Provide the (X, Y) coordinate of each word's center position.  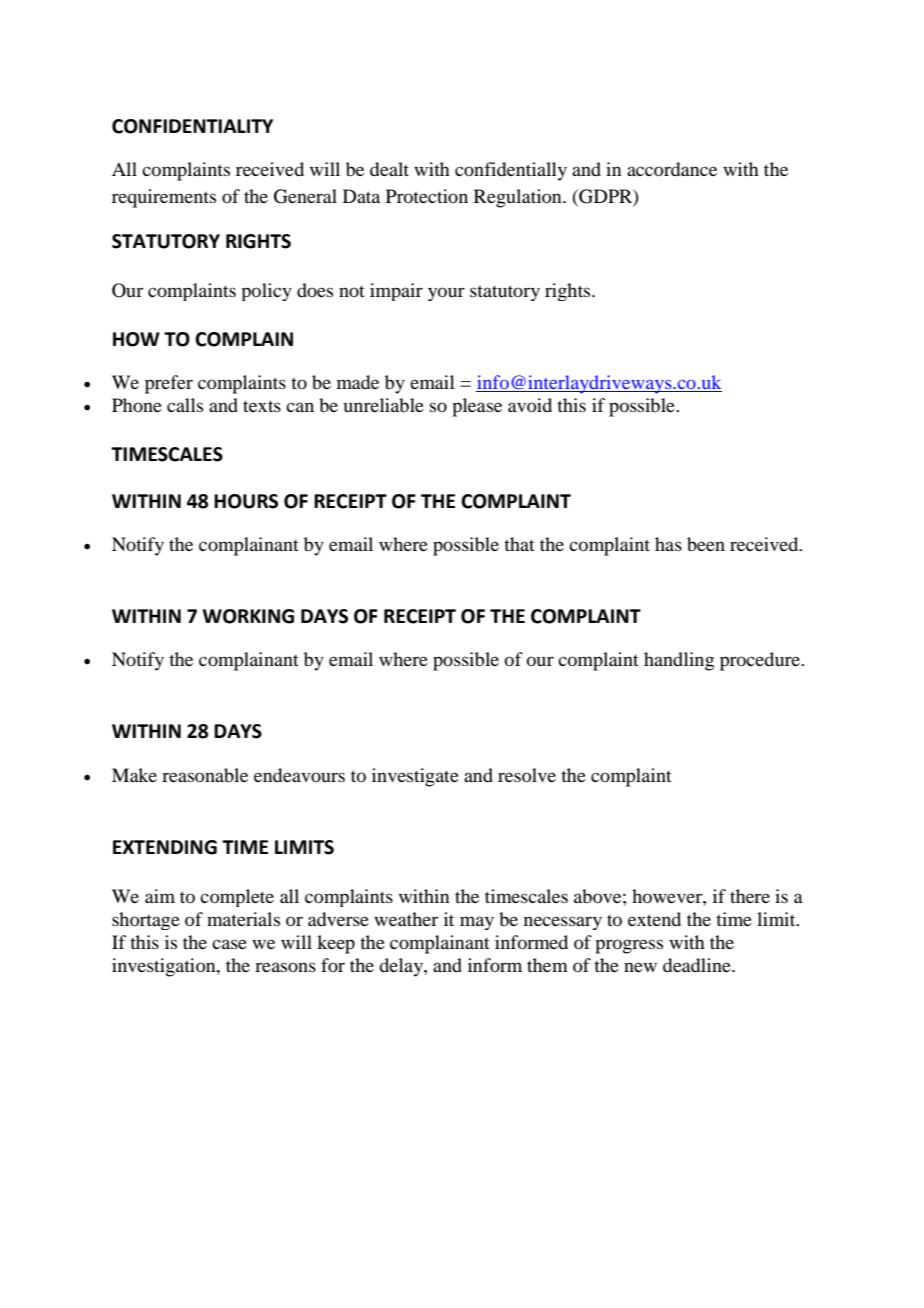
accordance (672, 169)
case (229, 944)
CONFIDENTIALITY (192, 126)
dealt (389, 169)
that (519, 544)
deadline (698, 965)
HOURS (246, 501)
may (477, 923)
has (668, 544)
